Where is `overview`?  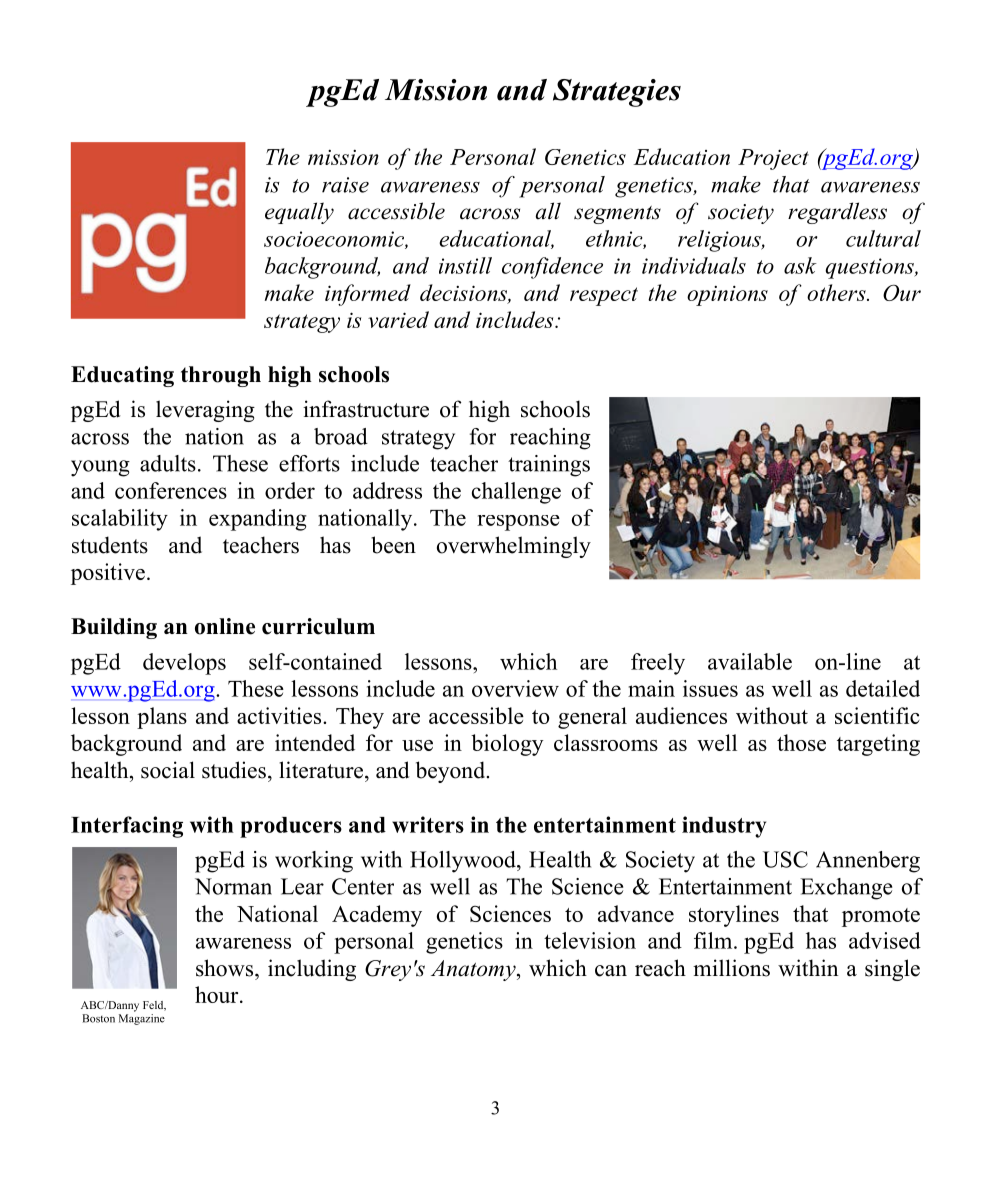 overview is located at coordinates (515, 688).
